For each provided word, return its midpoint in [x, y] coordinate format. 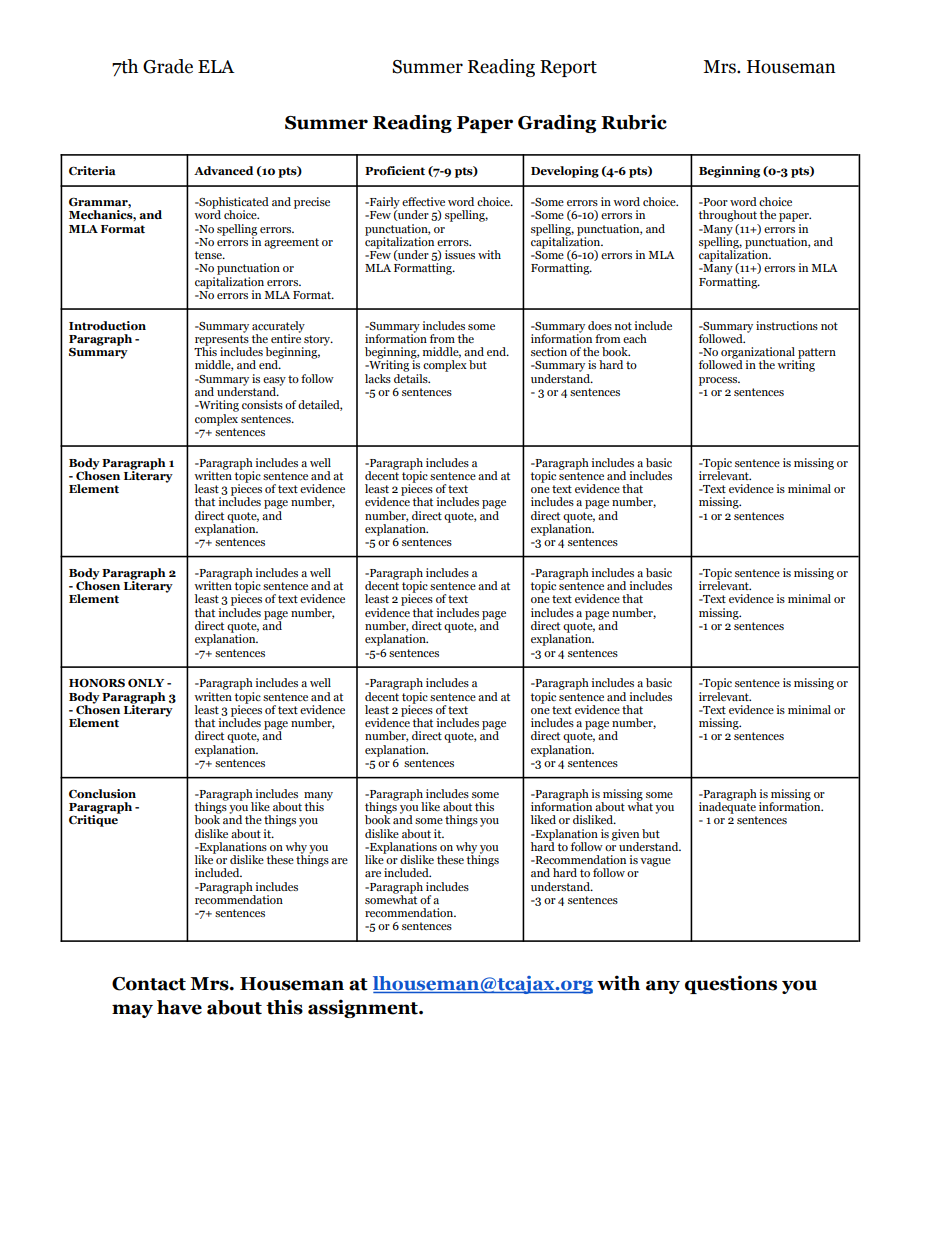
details [412, 377]
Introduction [107, 325]
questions [731, 984]
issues [460, 254]
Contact [149, 984]
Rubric [634, 122]
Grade [168, 66]
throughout [728, 216]
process [719, 381]
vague [655, 862]
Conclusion [102, 793]
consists [262, 404]
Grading [557, 123]
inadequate [727, 807]
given [625, 836]
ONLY [146, 682]
